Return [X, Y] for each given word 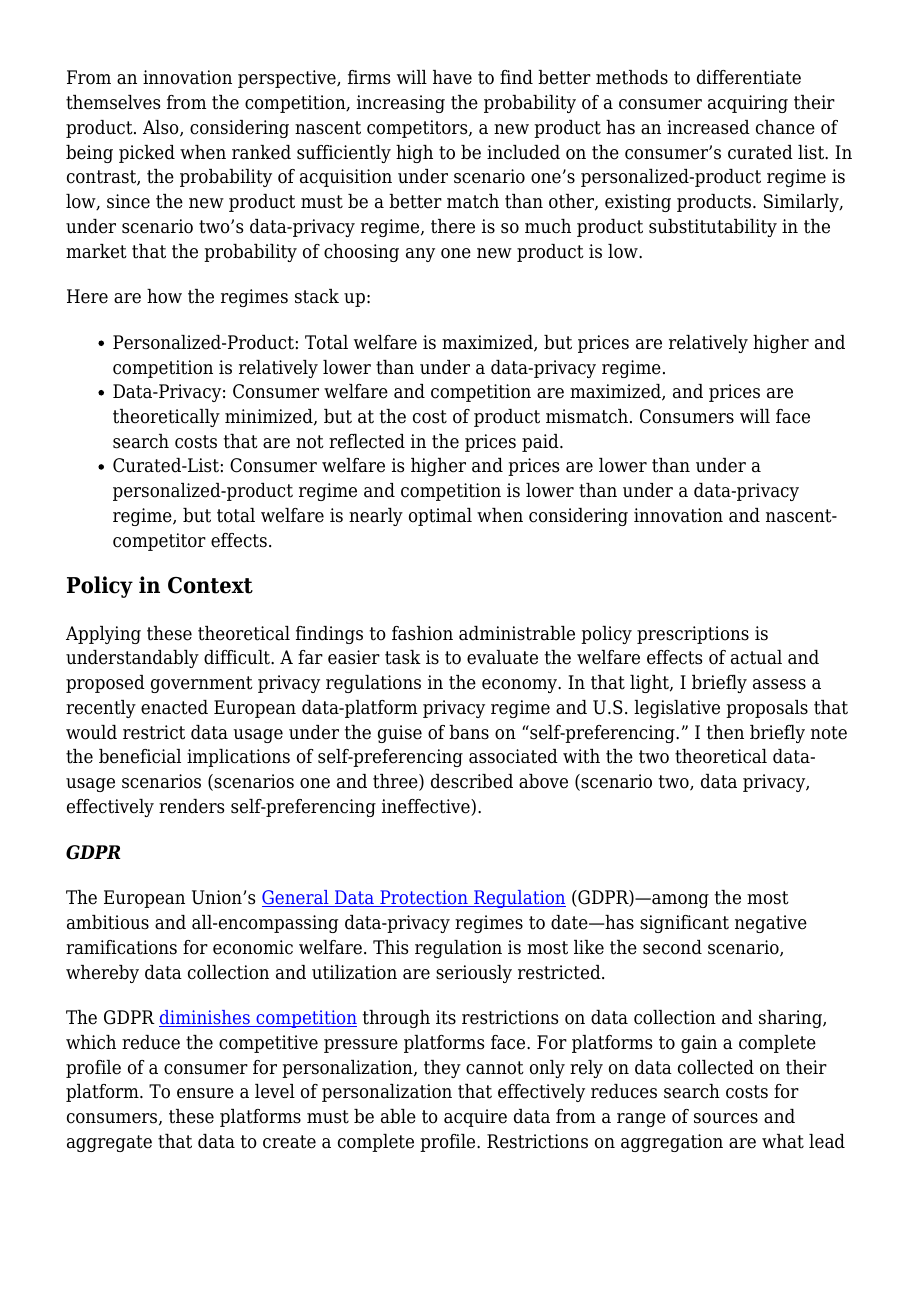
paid [541, 443]
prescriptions [693, 635]
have [452, 77]
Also [162, 128]
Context [210, 585]
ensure [205, 1093]
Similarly [802, 203]
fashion [422, 633]
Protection [424, 898]
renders [191, 806]
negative [771, 924]
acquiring [748, 104]
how [164, 296]
